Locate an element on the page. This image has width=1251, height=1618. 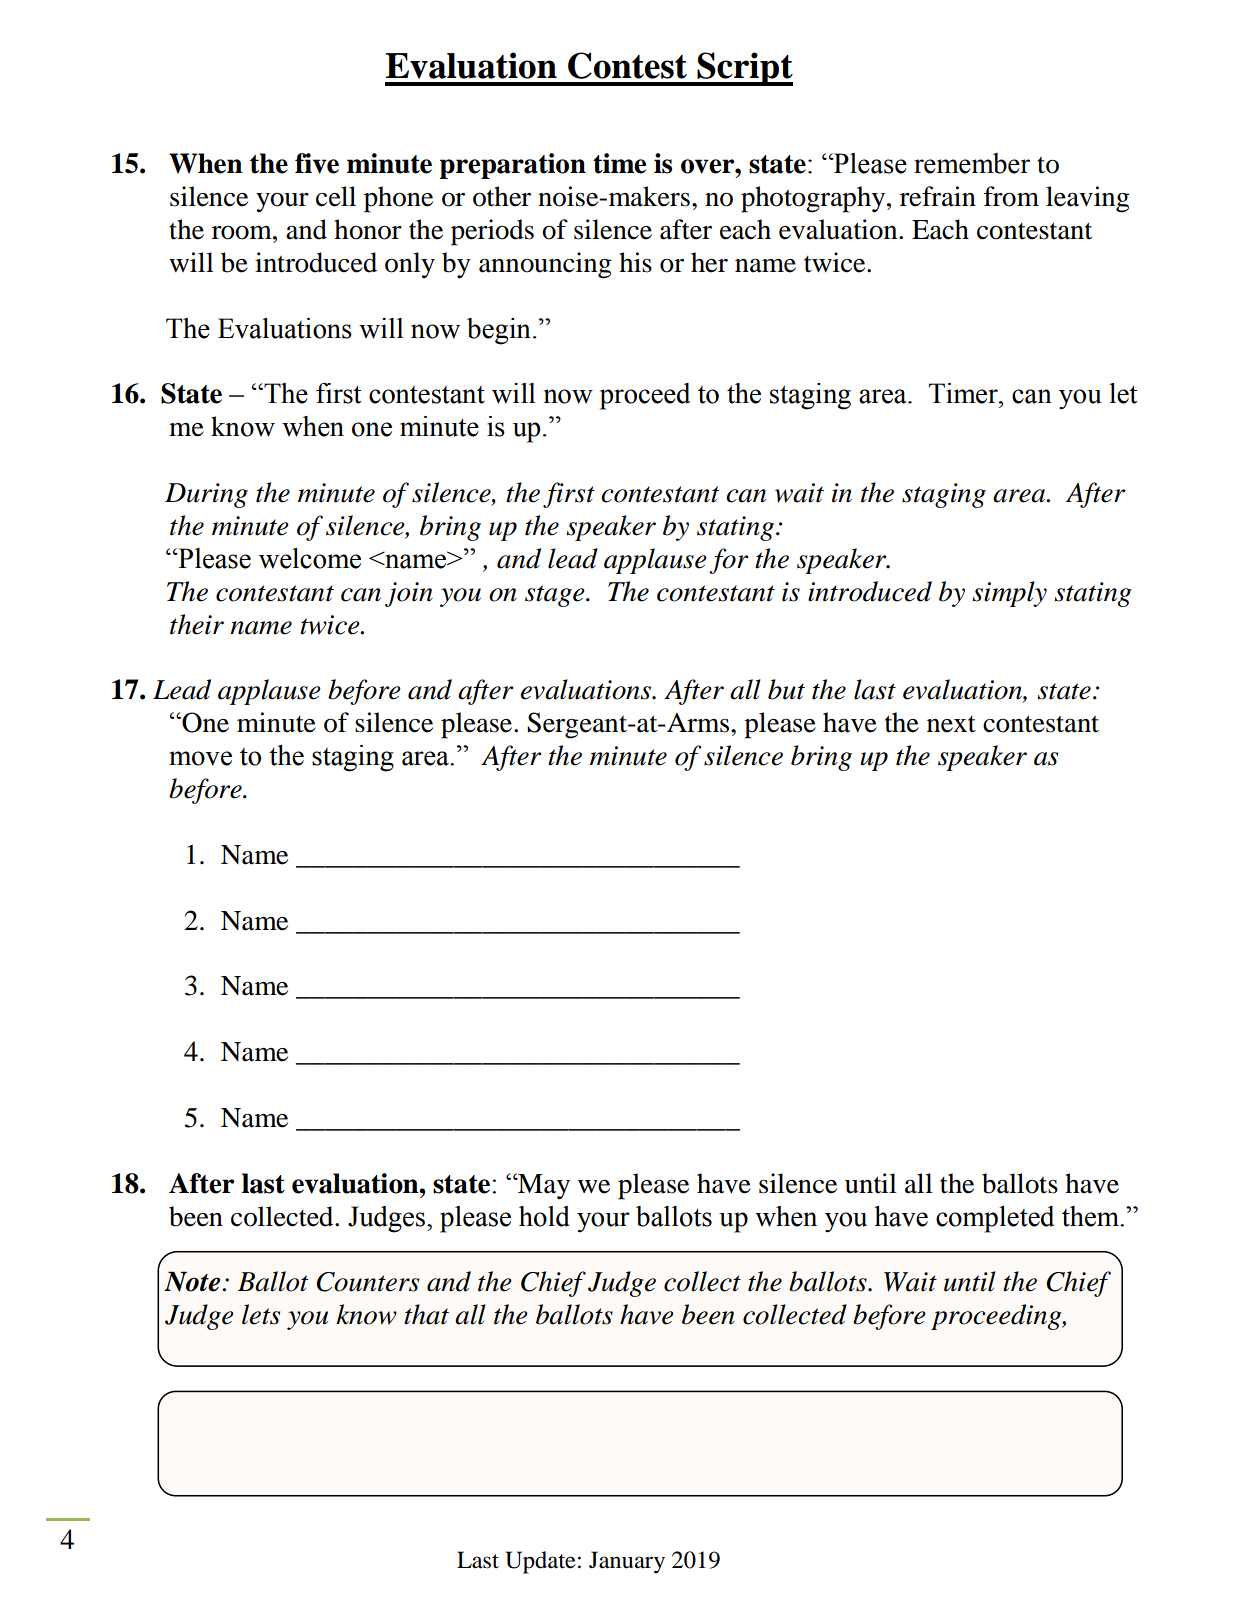
remember is located at coordinates (972, 163).
